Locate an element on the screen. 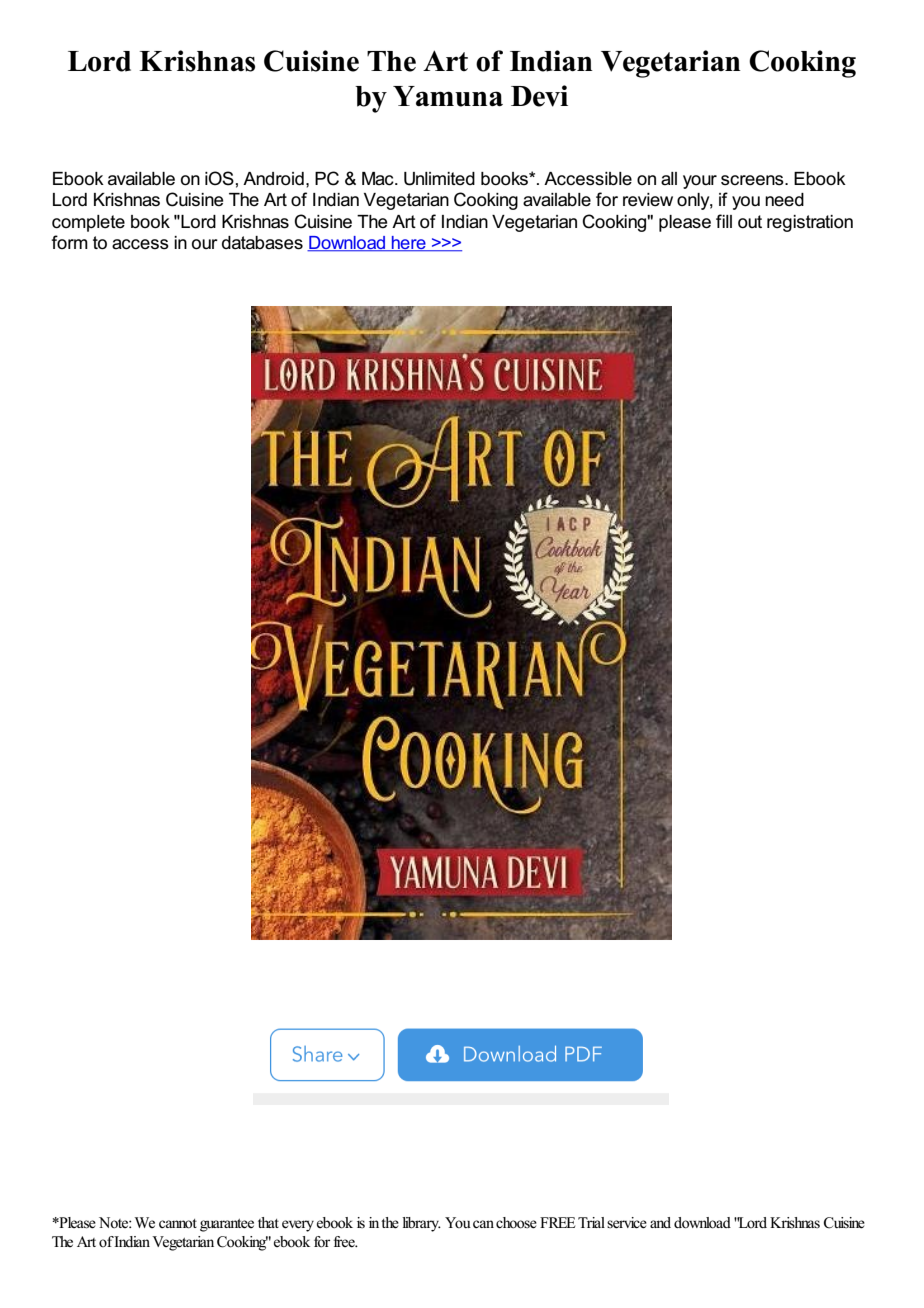 The height and width of the screenshot is (1308, 924). form is located at coordinates (69, 242).
